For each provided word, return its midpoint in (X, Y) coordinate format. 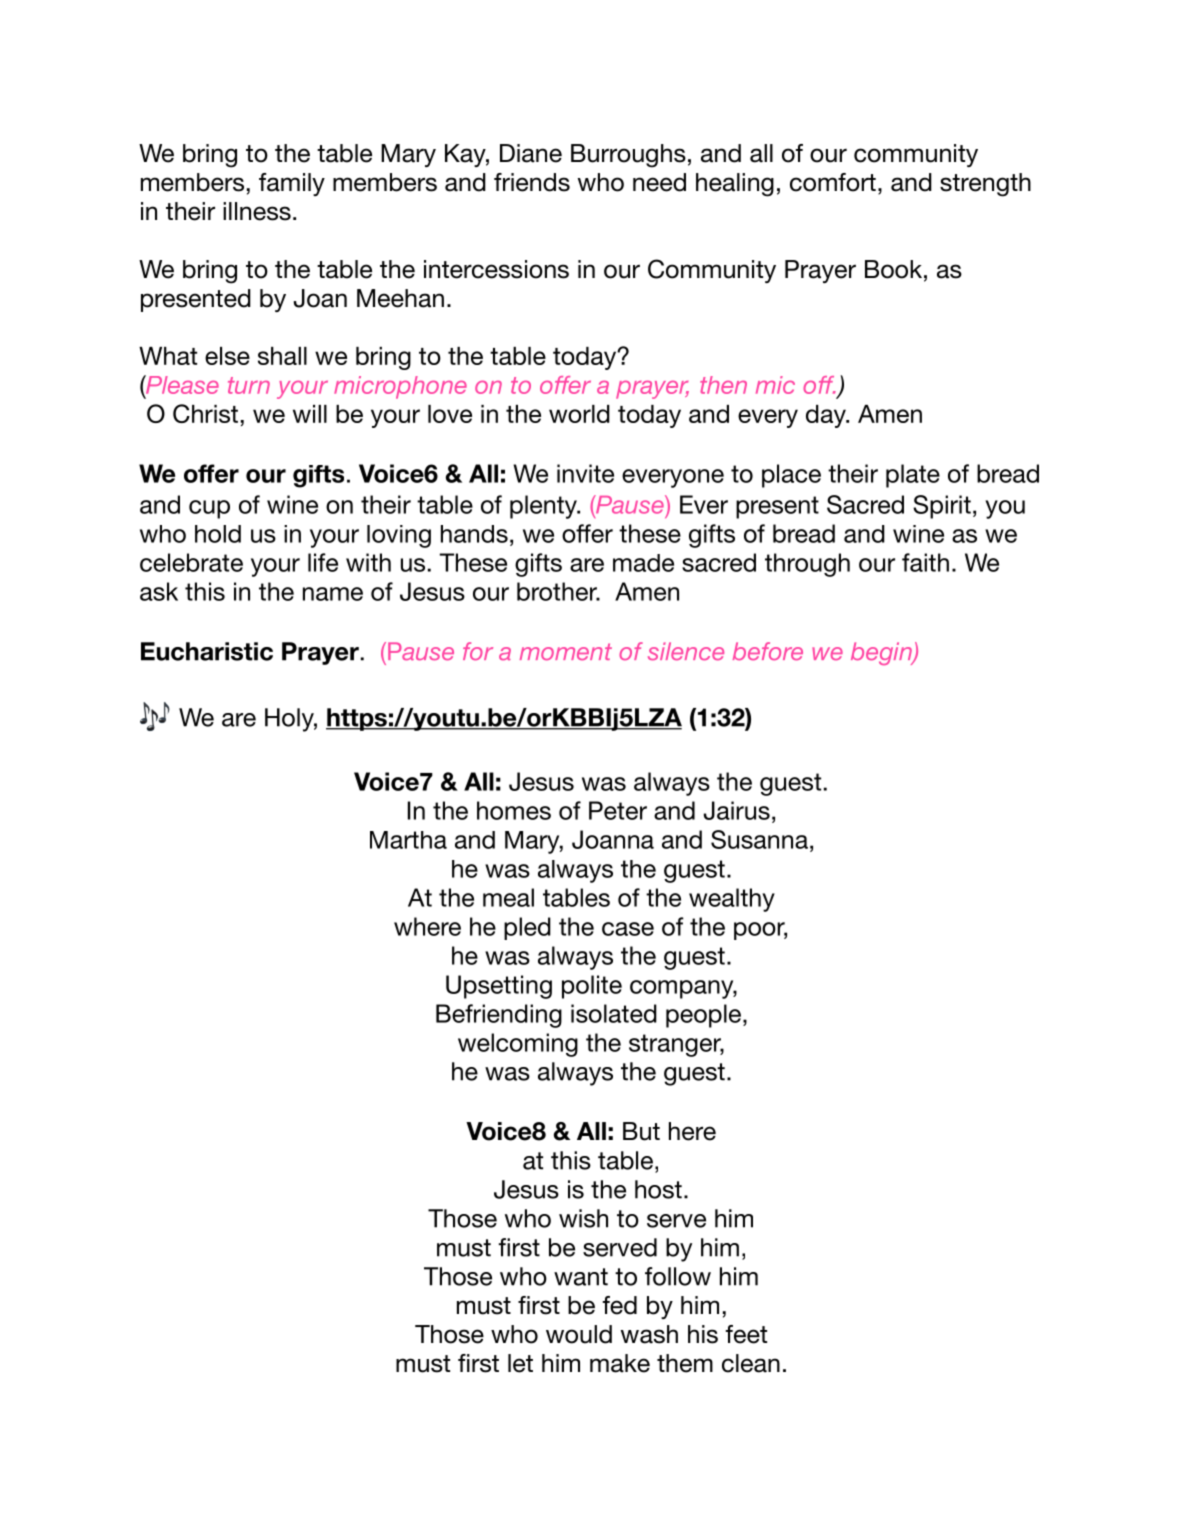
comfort (833, 182)
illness (257, 211)
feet (746, 1334)
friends (532, 182)
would (579, 1334)
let (520, 1363)
